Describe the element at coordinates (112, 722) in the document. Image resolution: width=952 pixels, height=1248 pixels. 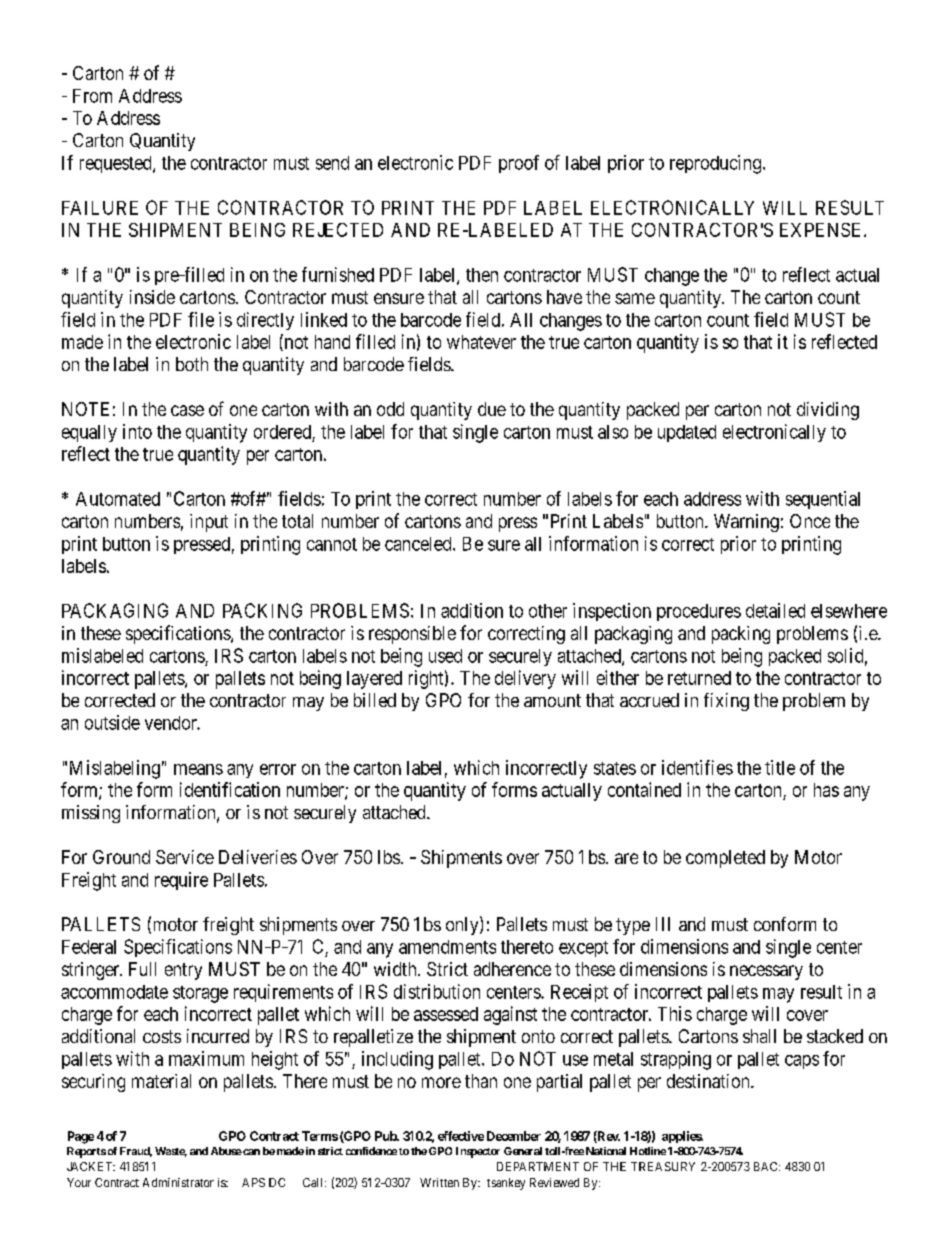
I see `outside` at that location.
